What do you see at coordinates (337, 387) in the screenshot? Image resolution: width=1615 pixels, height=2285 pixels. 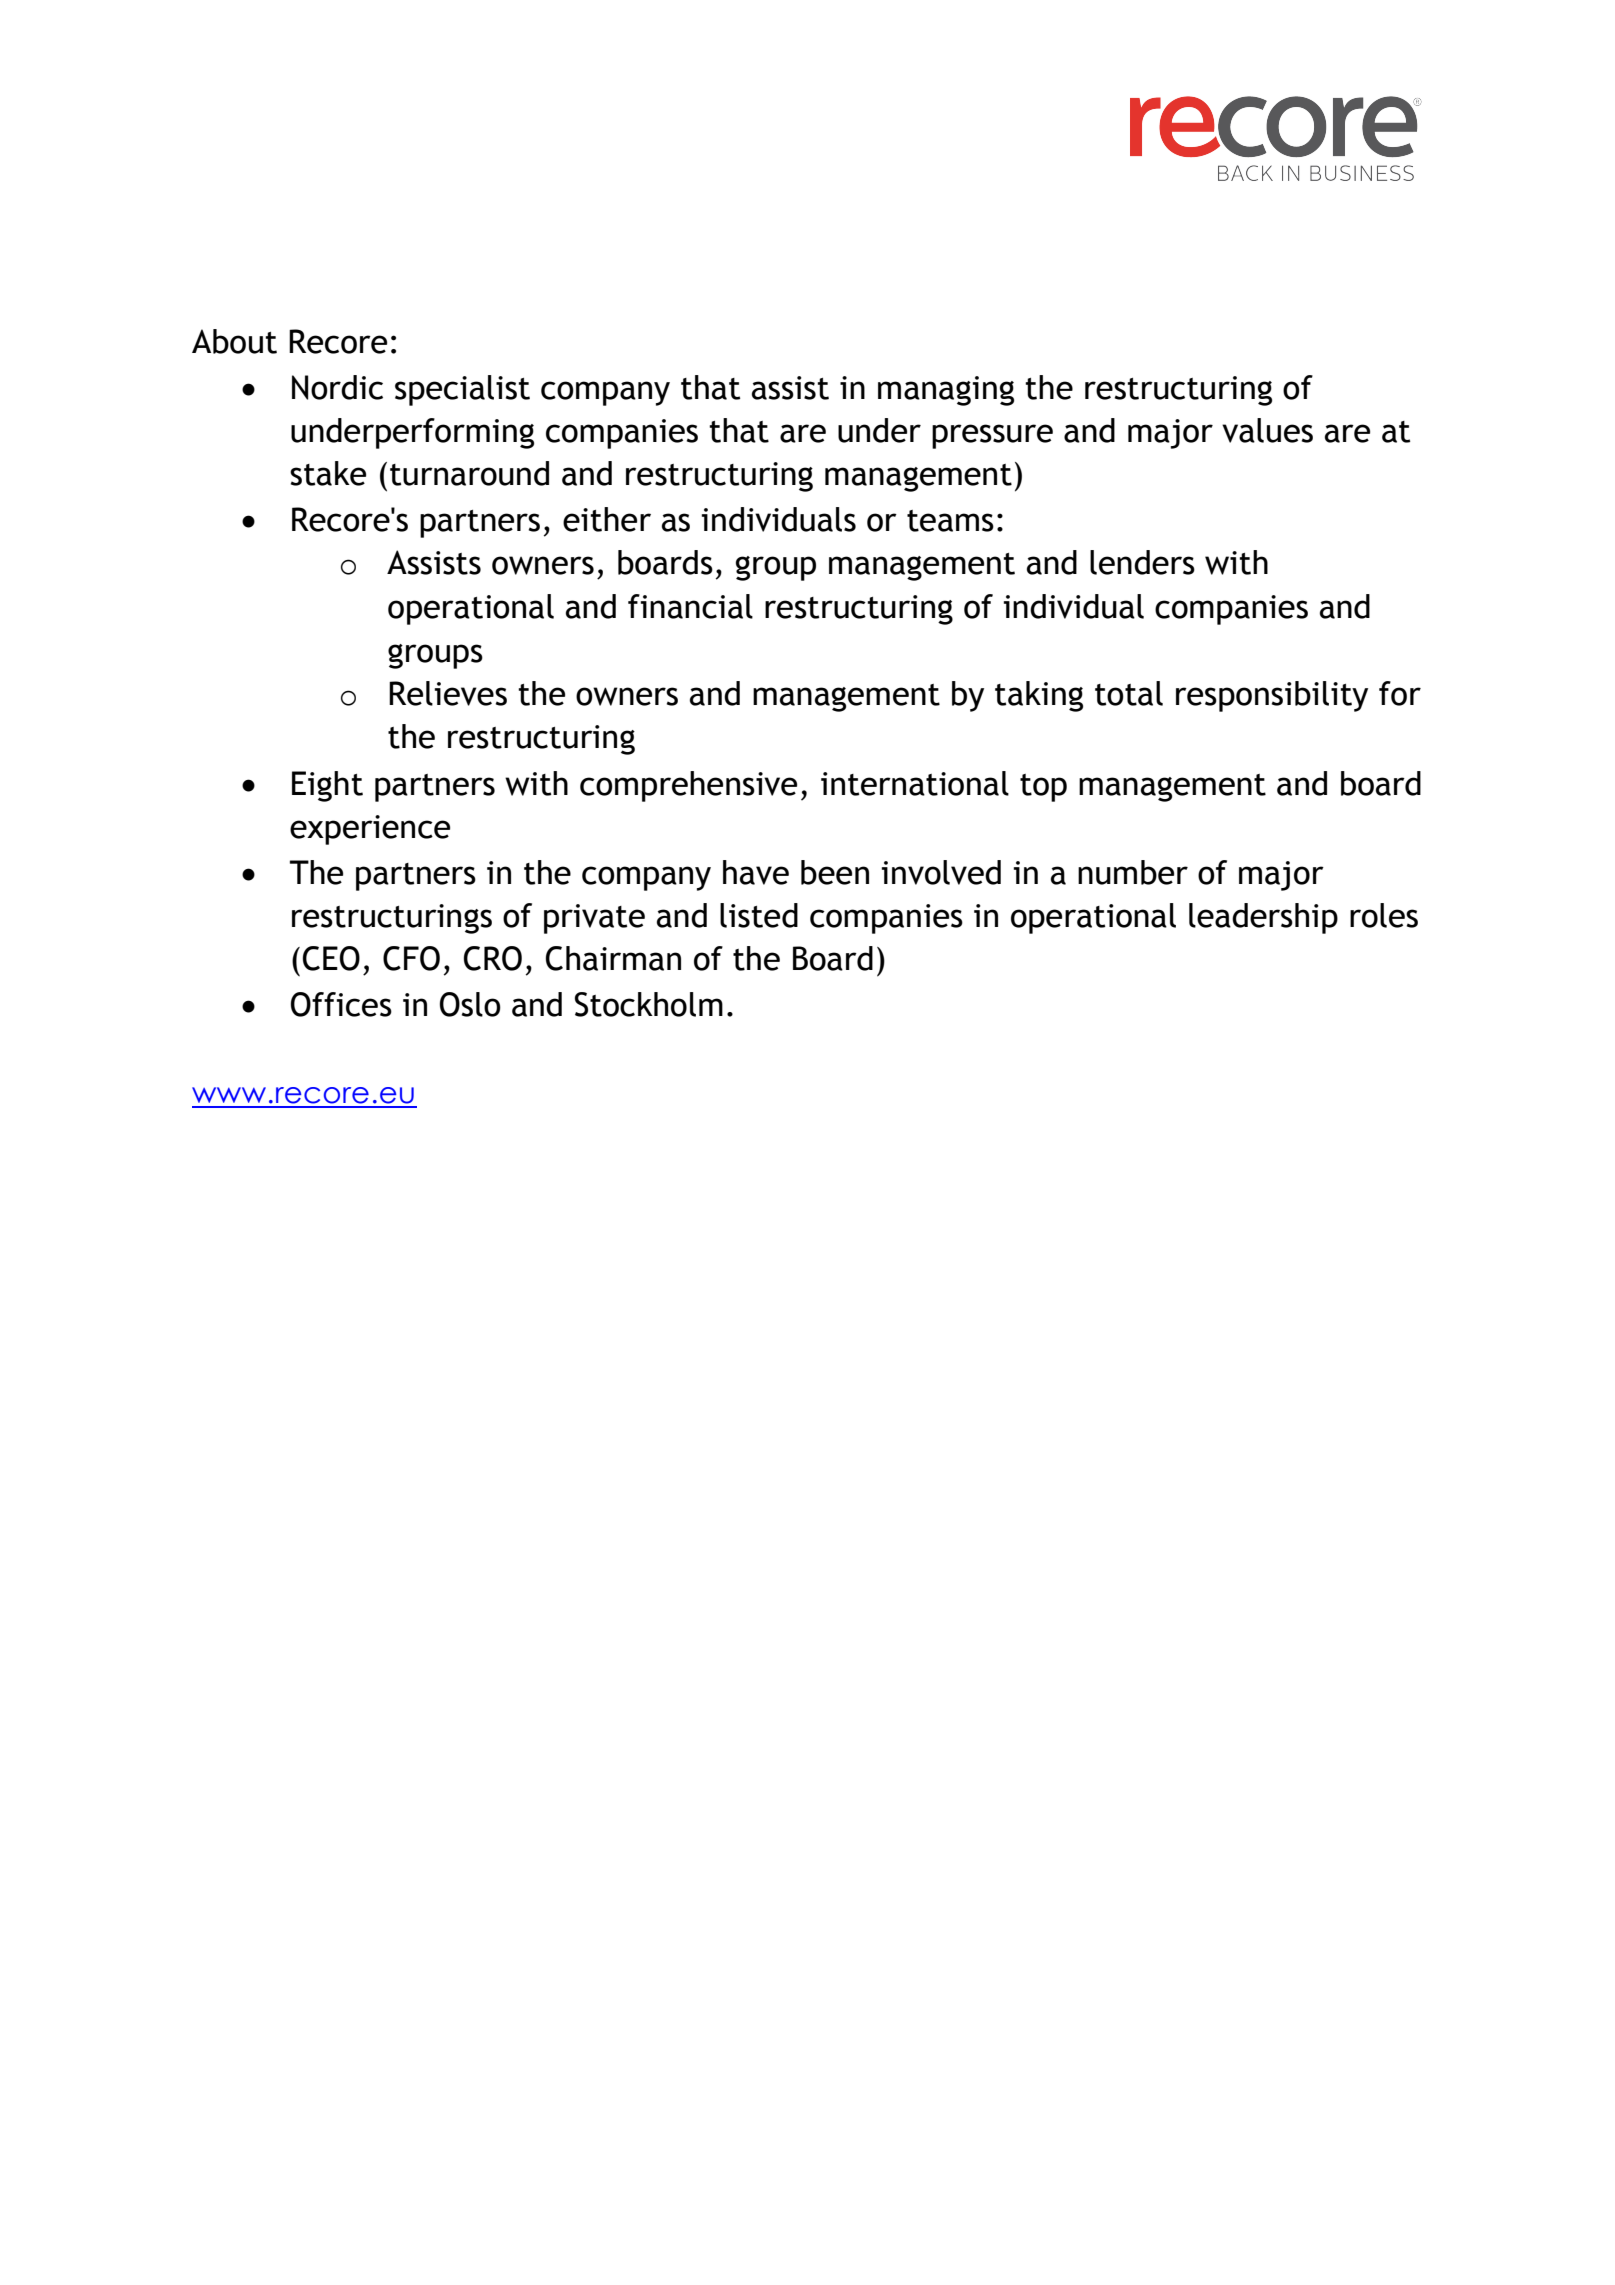 I see `Nordic` at bounding box center [337, 387].
